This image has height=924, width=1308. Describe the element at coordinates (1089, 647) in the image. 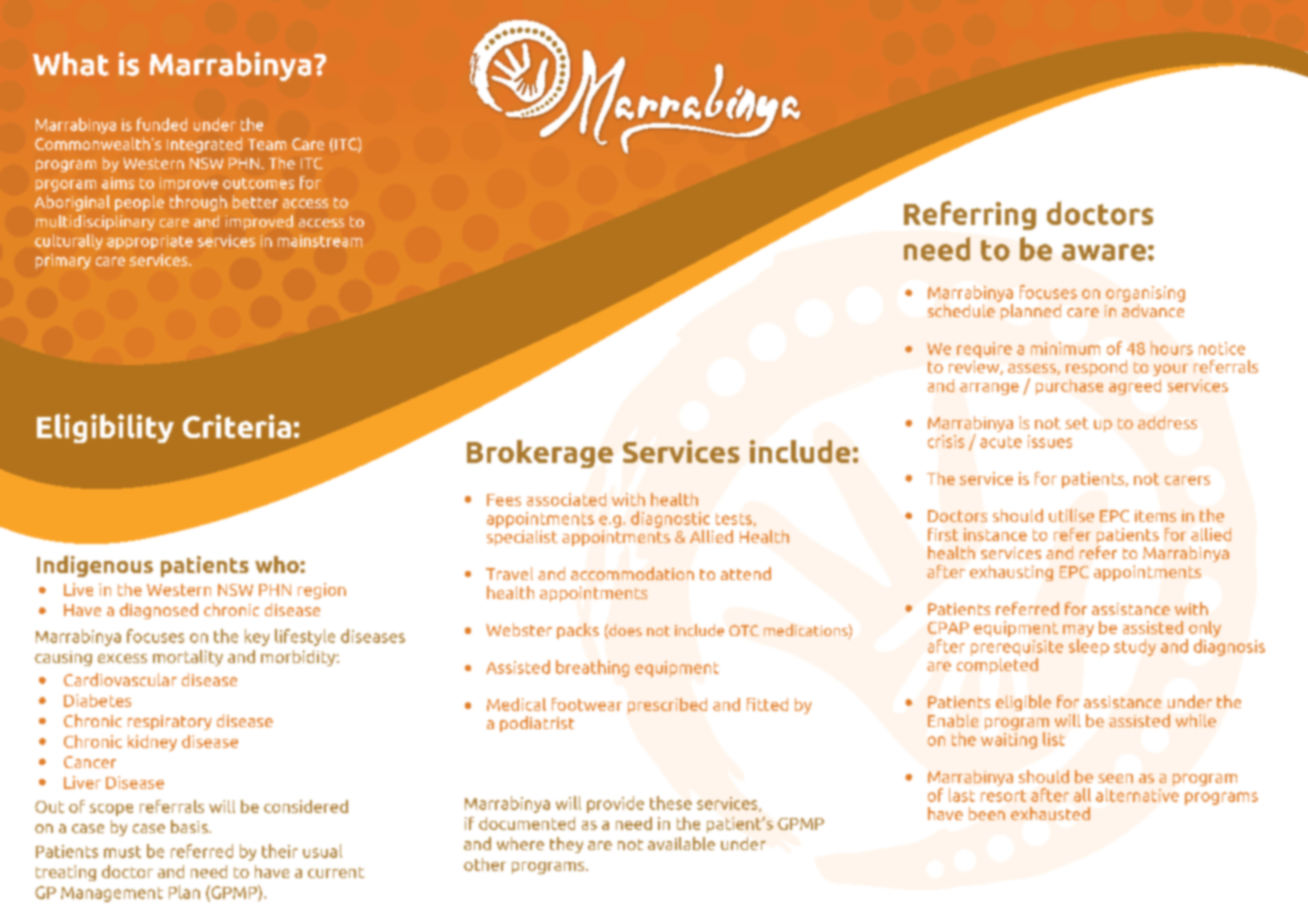

I see `sleep` at that location.
